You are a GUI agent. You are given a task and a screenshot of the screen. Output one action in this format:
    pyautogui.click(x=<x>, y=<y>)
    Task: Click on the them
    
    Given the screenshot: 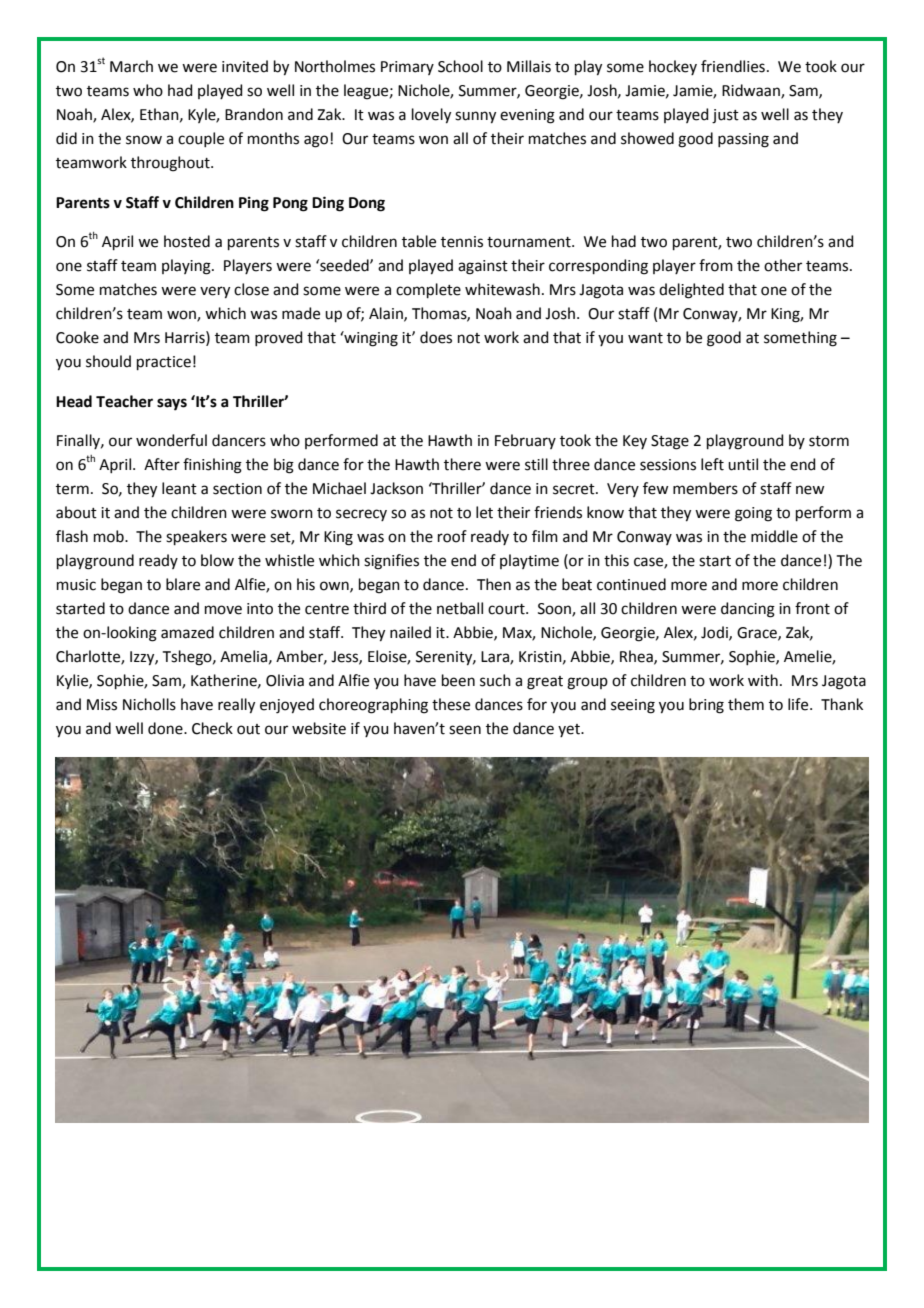 What is the action you would take?
    pyautogui.click(x=746, y=704)
